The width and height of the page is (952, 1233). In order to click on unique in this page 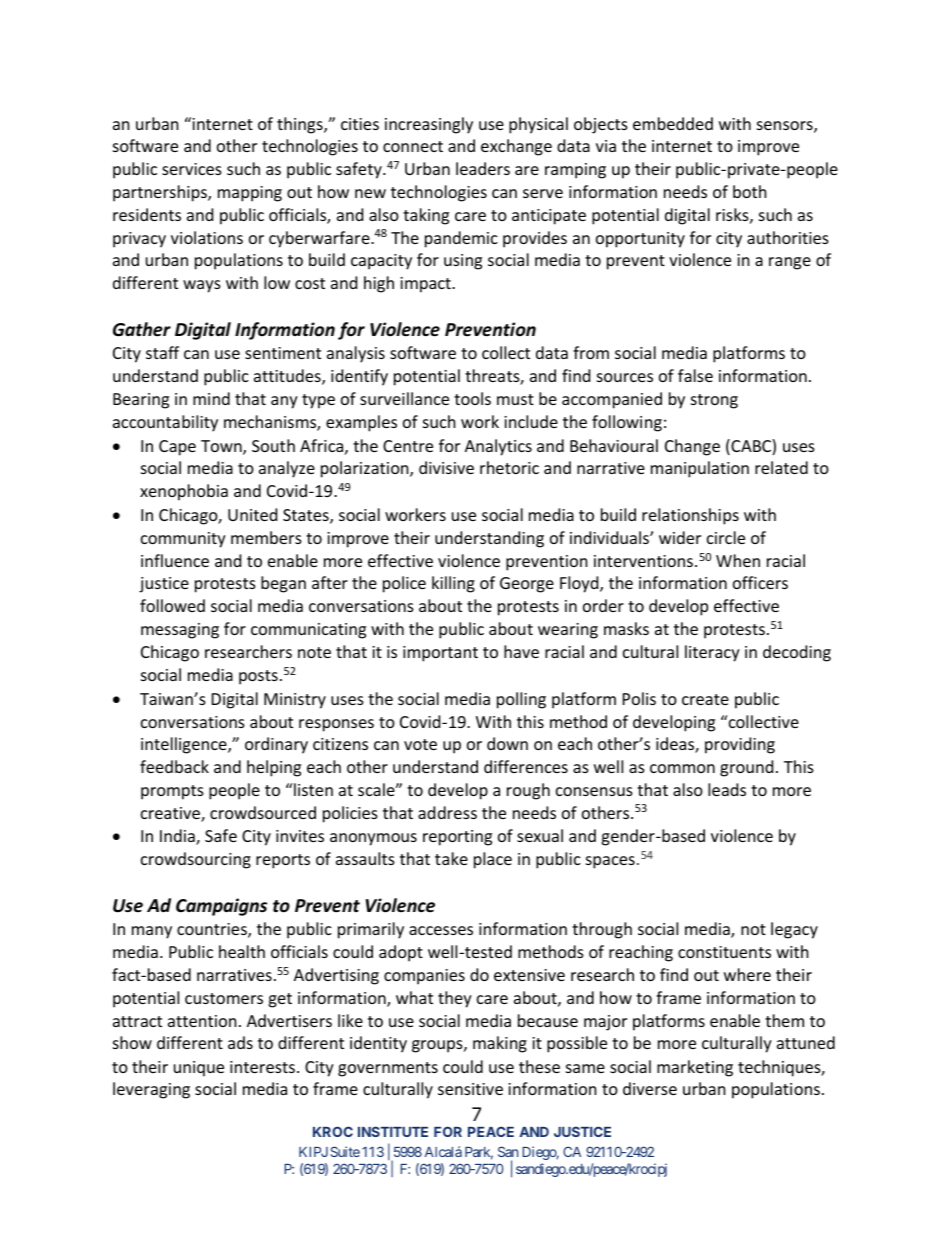, I will do `click(199, 1069)`.
